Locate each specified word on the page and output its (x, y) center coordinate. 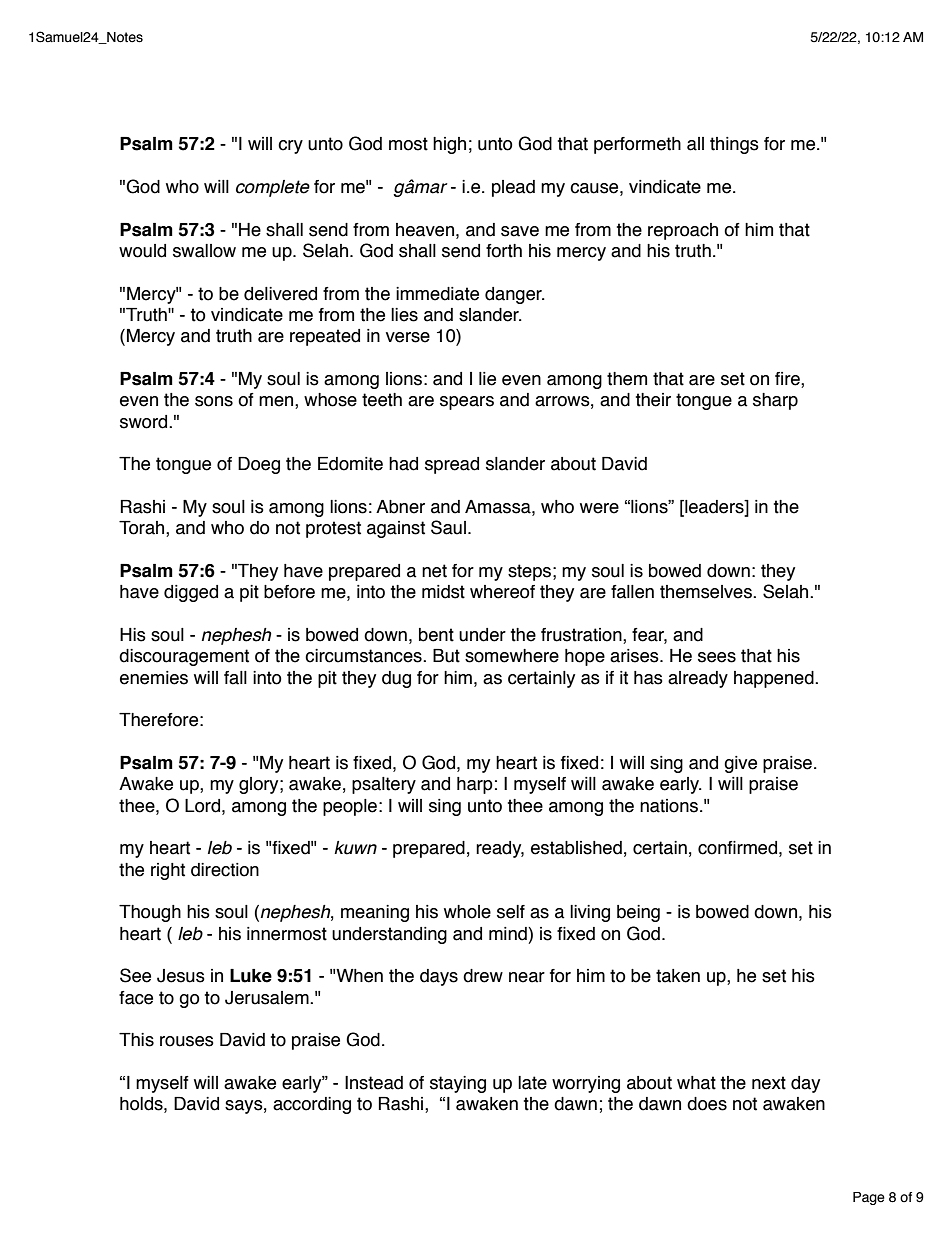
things (734, 145)
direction (225, 870)
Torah (143, 529)
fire (788, 380)
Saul (448, 527)
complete (273, 188)
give (740, 764)
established (576, 848)
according (312, 1105)
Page (869, 1198)
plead (513, 188)
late (532, 1083)
